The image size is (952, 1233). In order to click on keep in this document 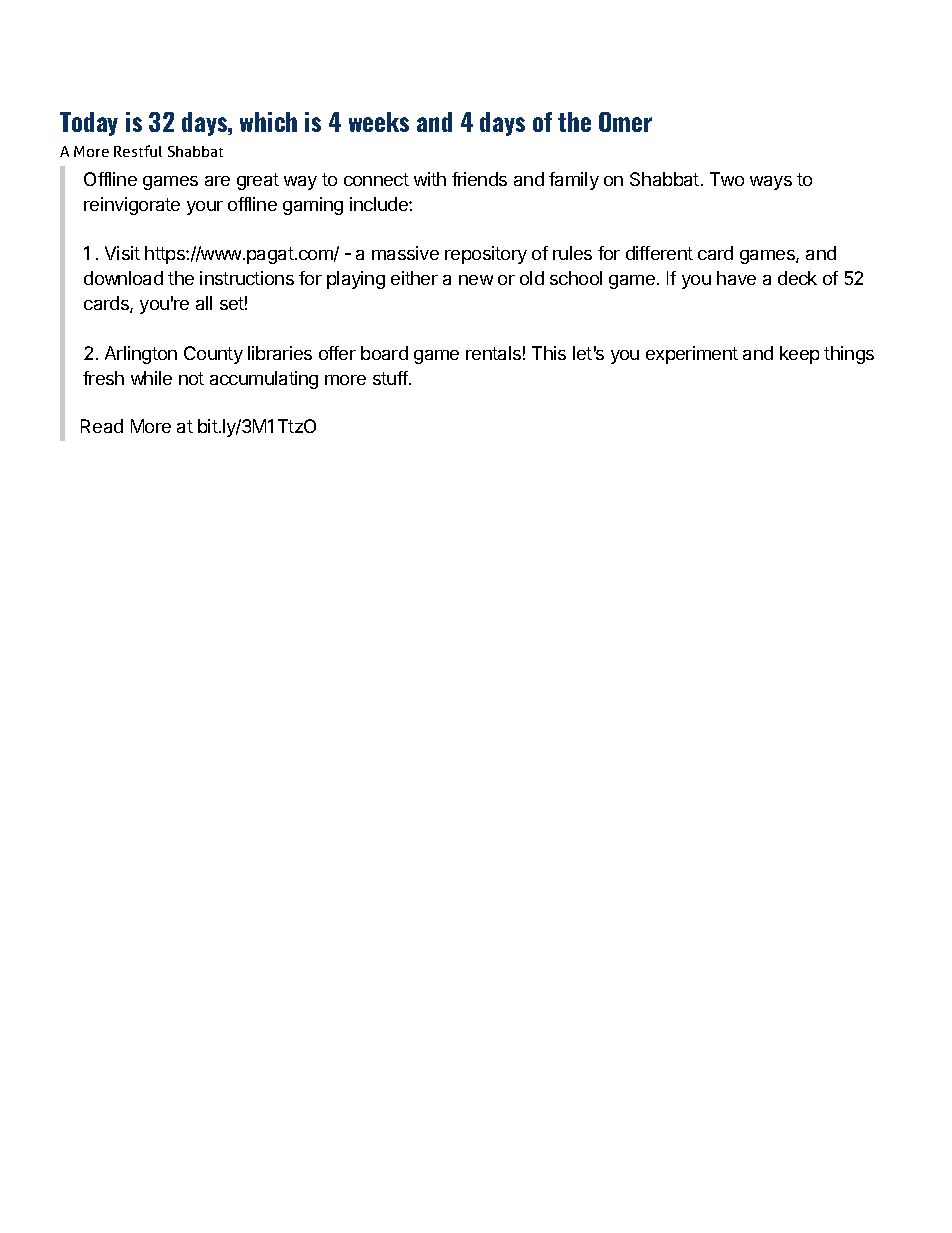, I will do `click(799, 355)`.
